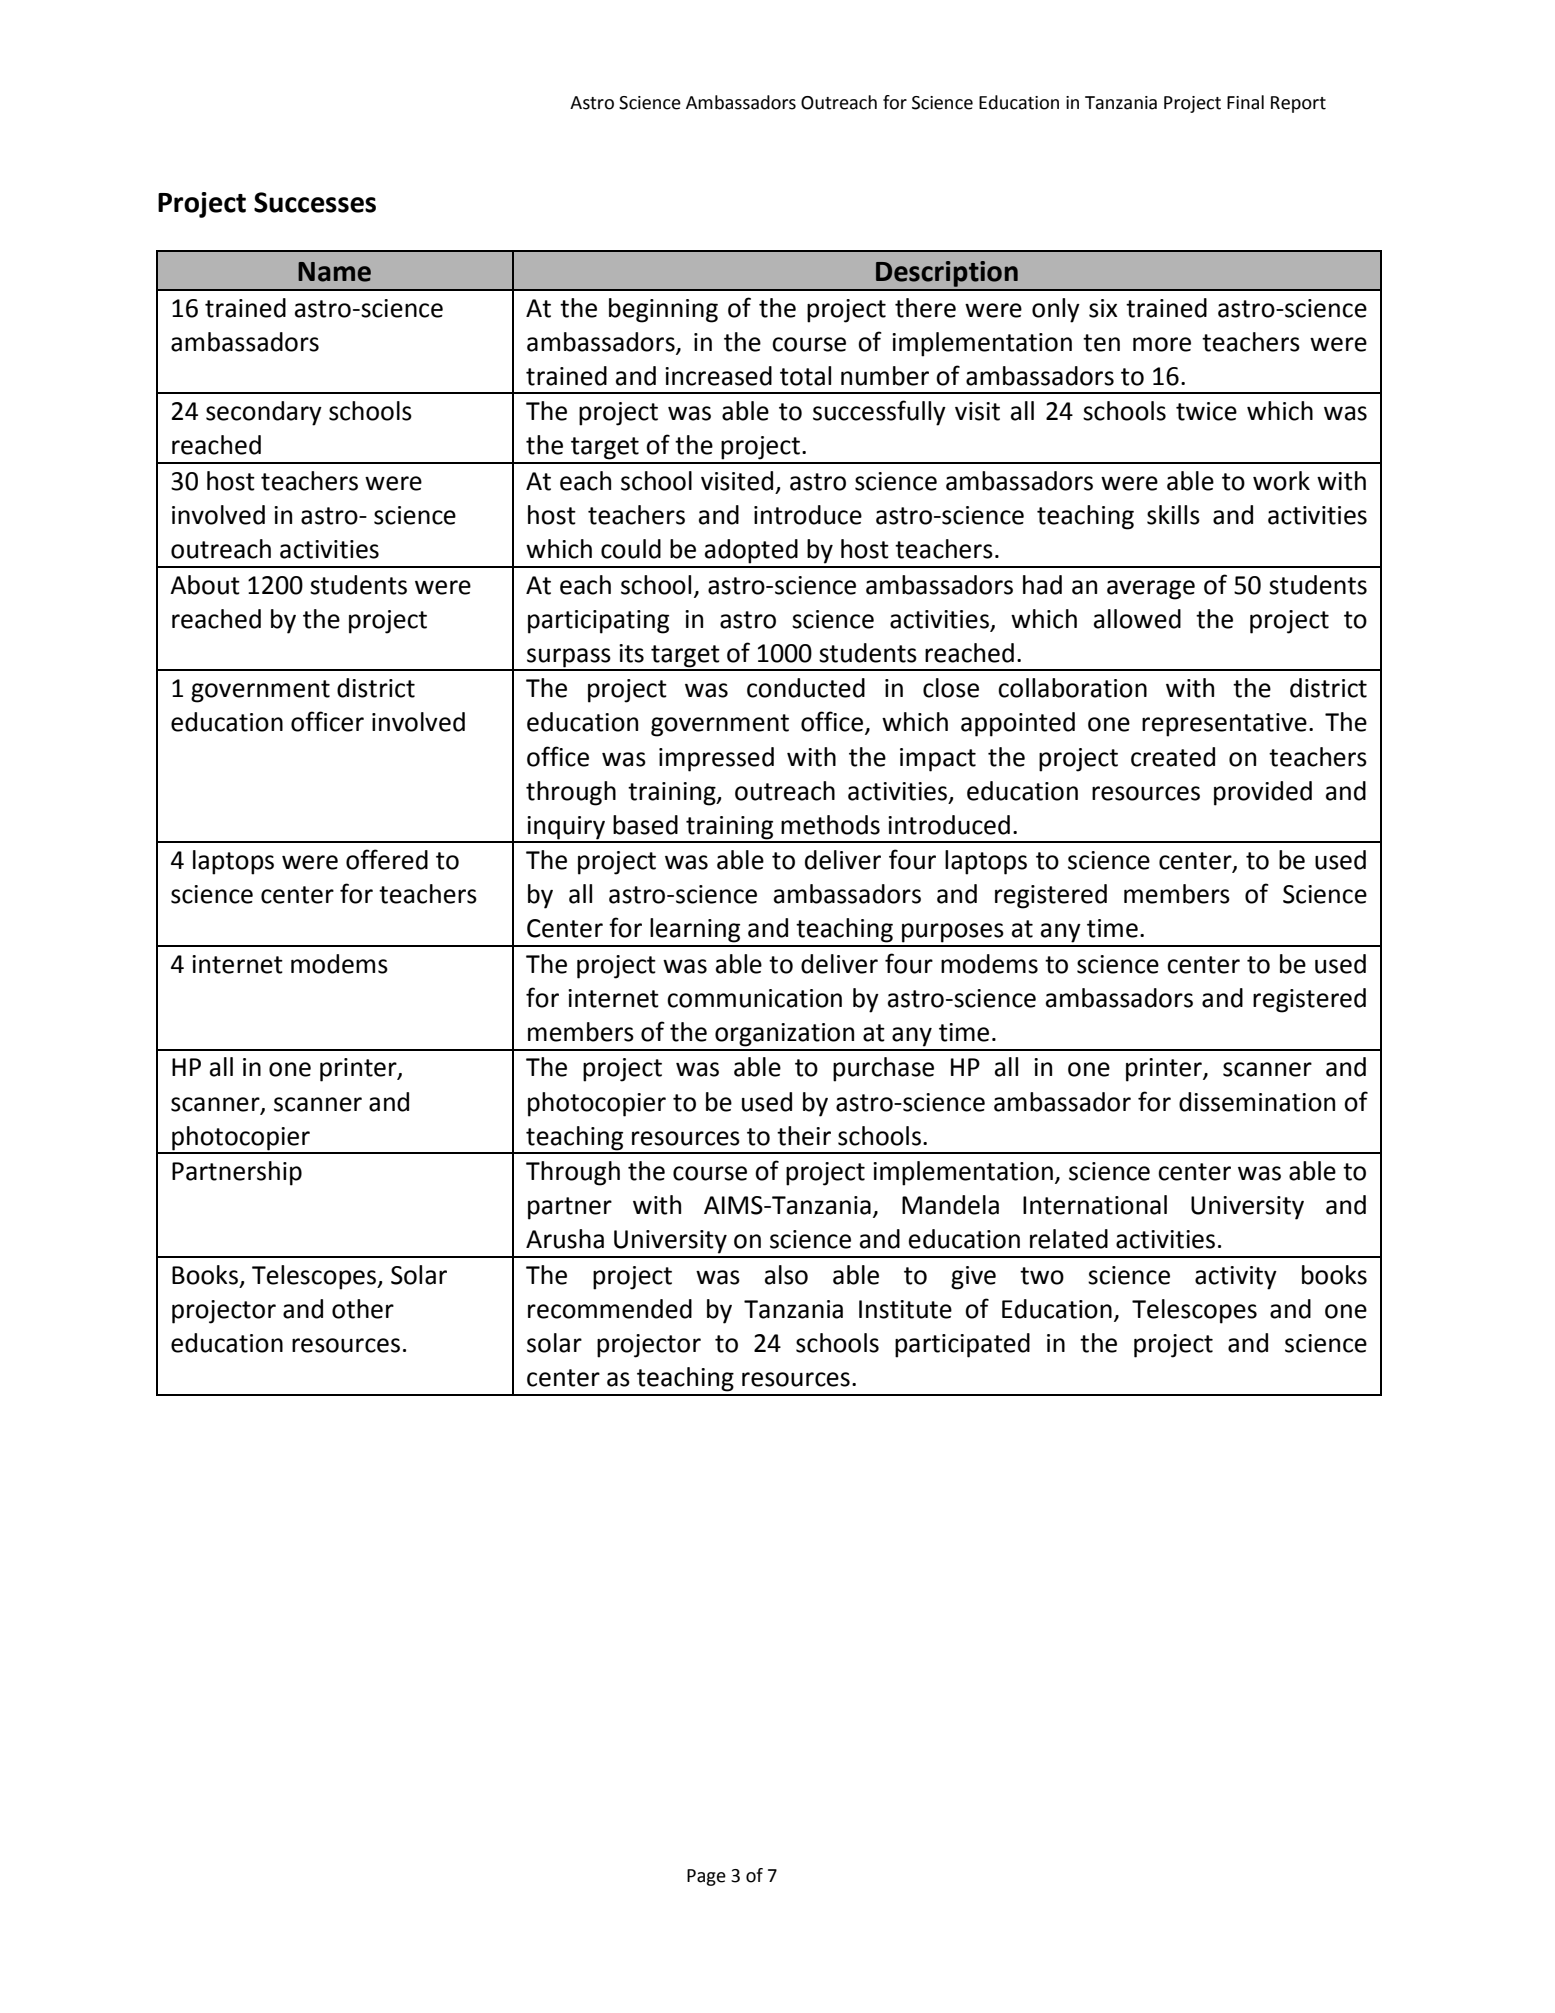 This screenshot has width=1555, height=2013. I want to click on offered, so click(387, 859).
